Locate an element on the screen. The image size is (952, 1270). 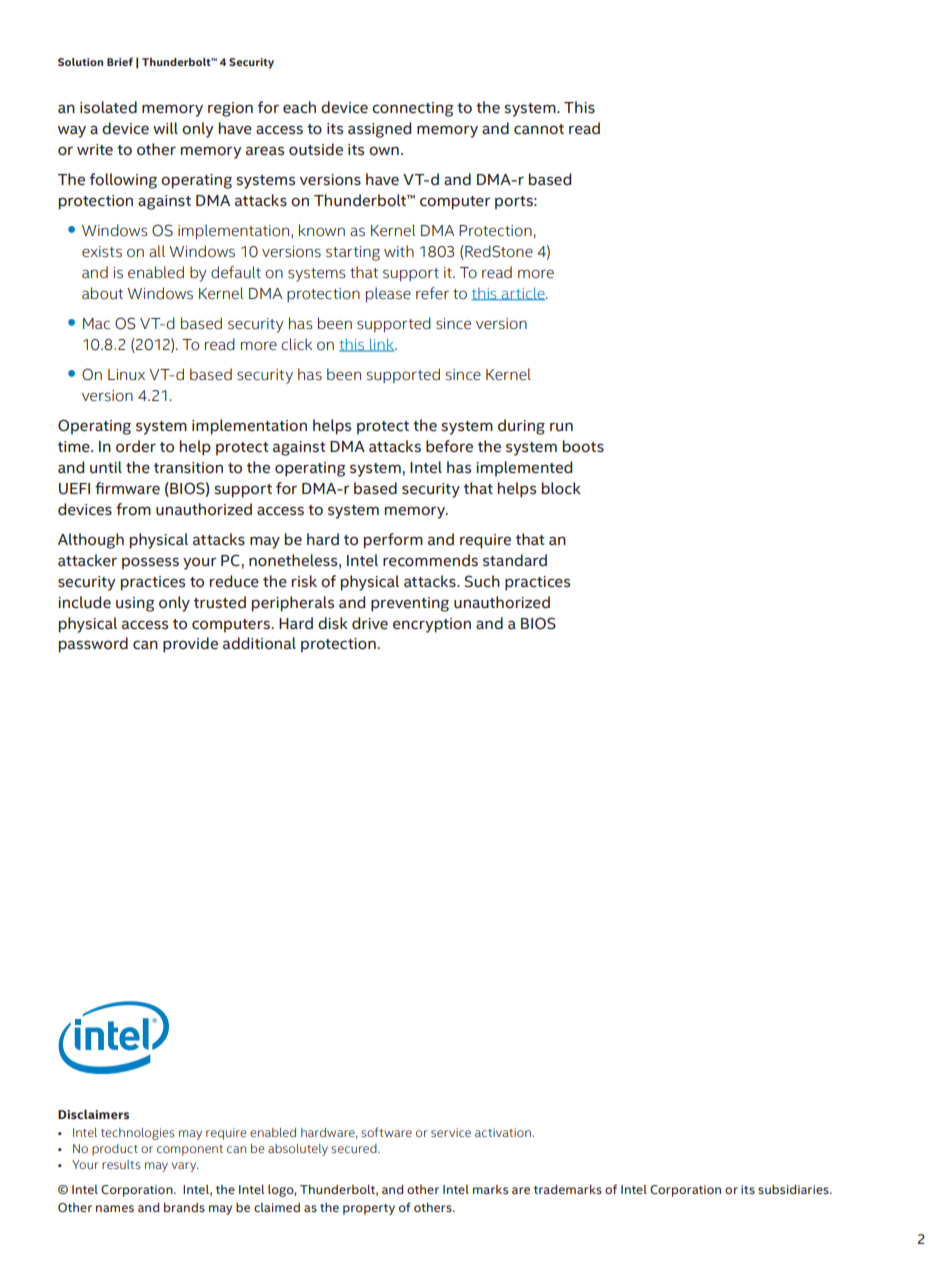
service is located at coordinates (451, 1132).
